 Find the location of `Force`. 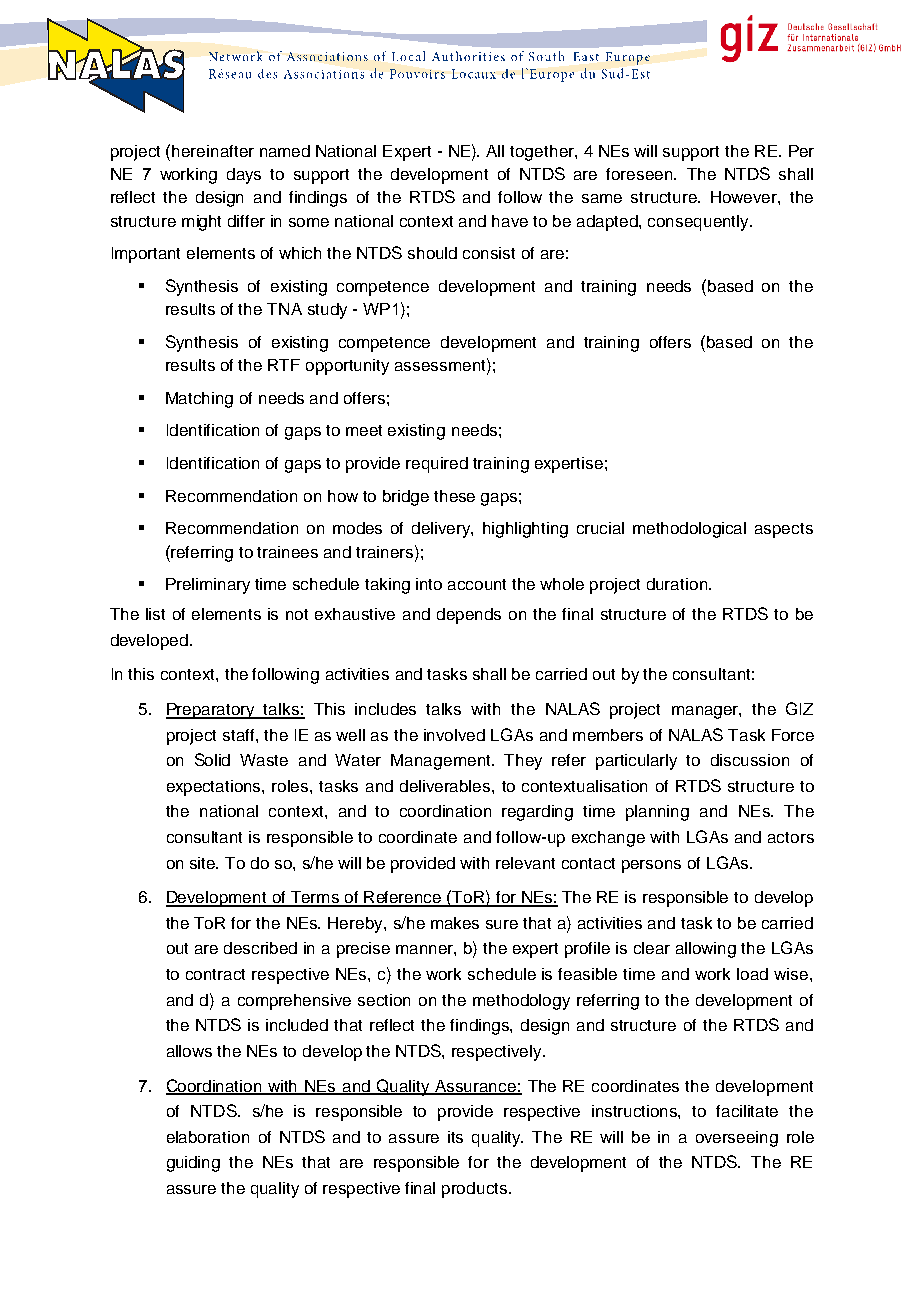

Force is located at coordinates (793, 735).
